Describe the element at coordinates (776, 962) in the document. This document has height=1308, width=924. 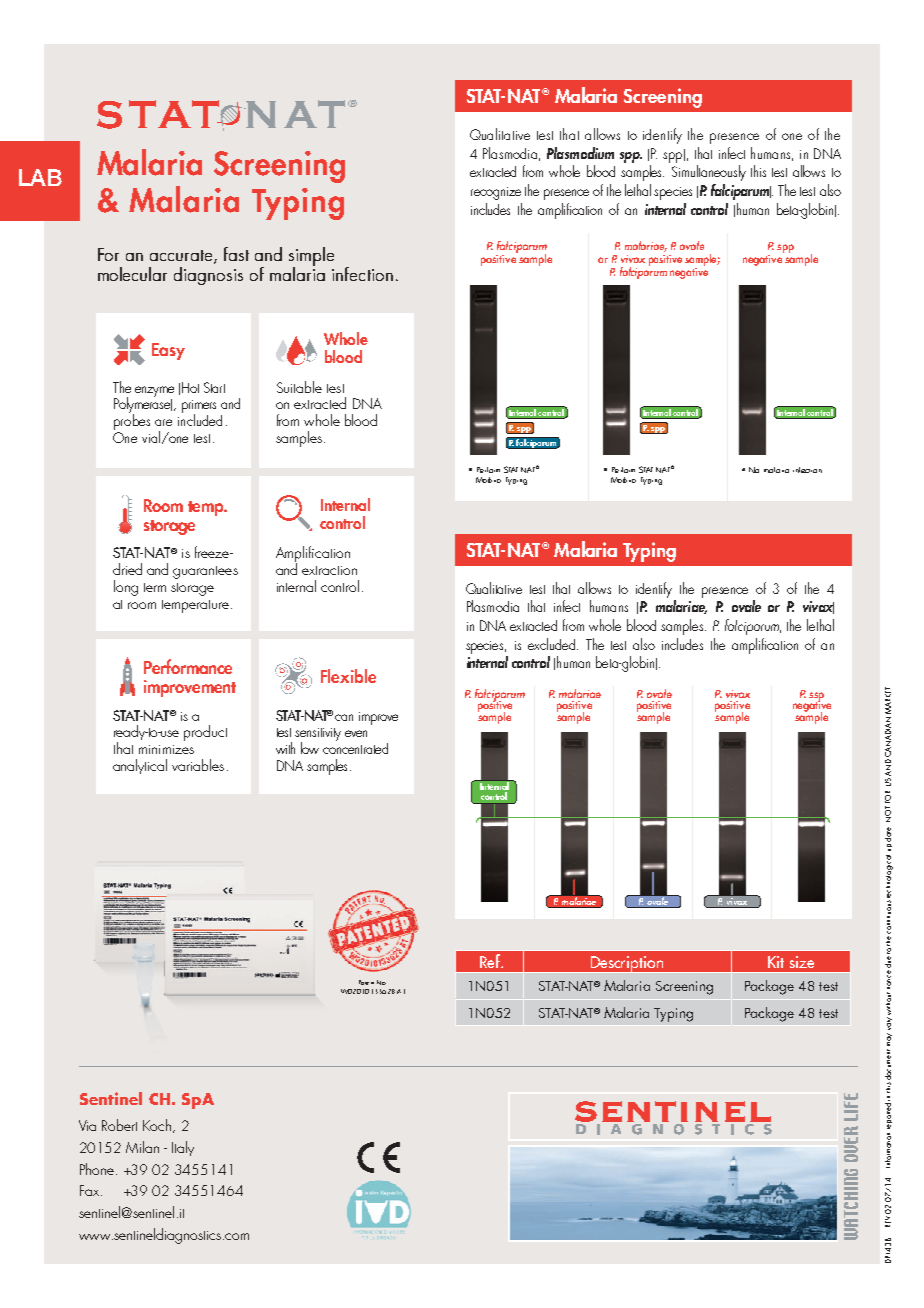
I see `Kit` at that location.
